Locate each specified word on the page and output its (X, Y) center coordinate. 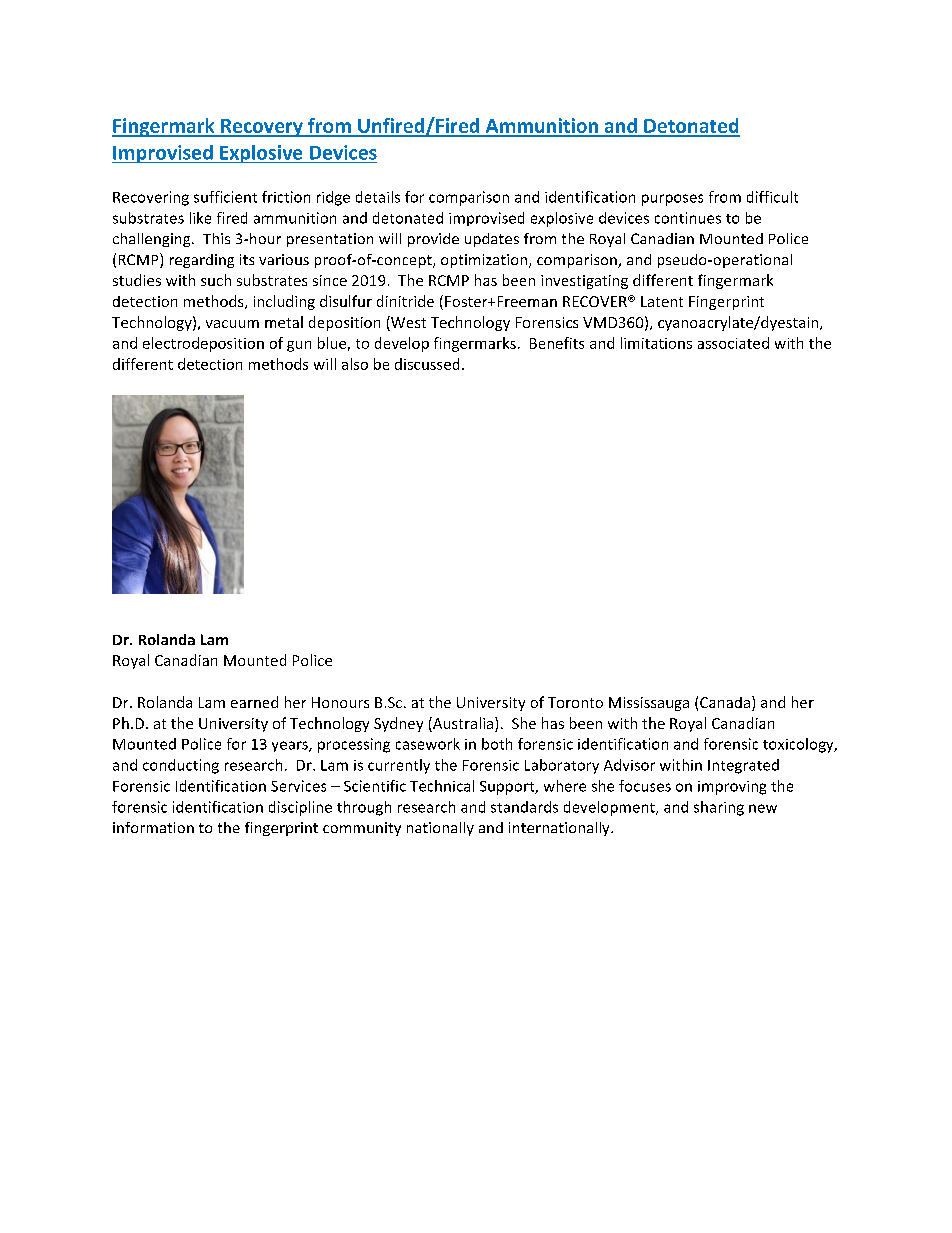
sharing (719, 808)
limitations (656, 343)
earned (254, 702)
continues (688, 218)
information (153, 827)
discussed (427, 364)
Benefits (557, 343)
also (355, 364)
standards (524, 807)
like (200, 218)
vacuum (232, 324)
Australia (462, 723)
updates (492, 240)
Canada (725, 702)
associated (733, 343)
